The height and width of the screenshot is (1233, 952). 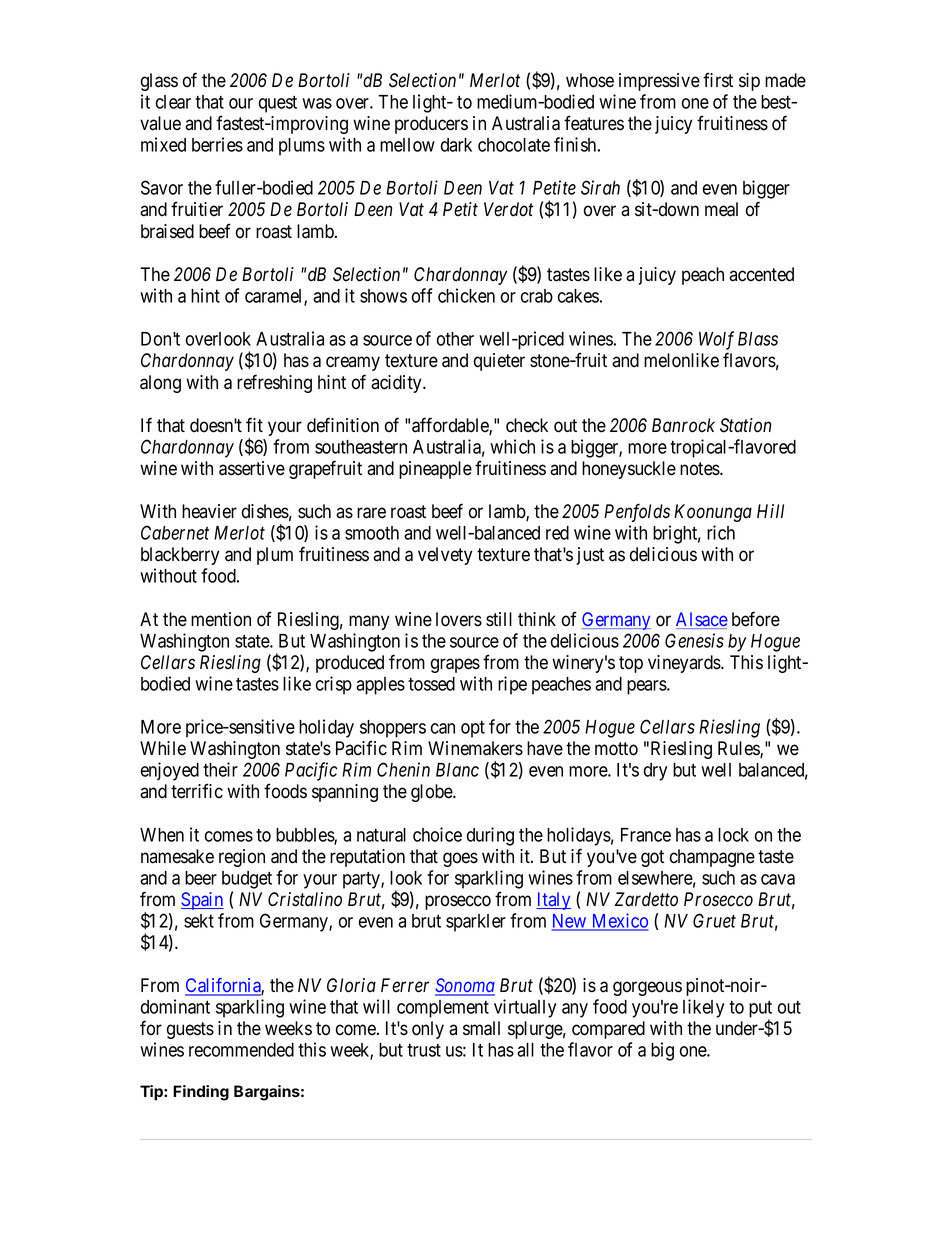 I want to click on which, so click(x=512, y=446).
